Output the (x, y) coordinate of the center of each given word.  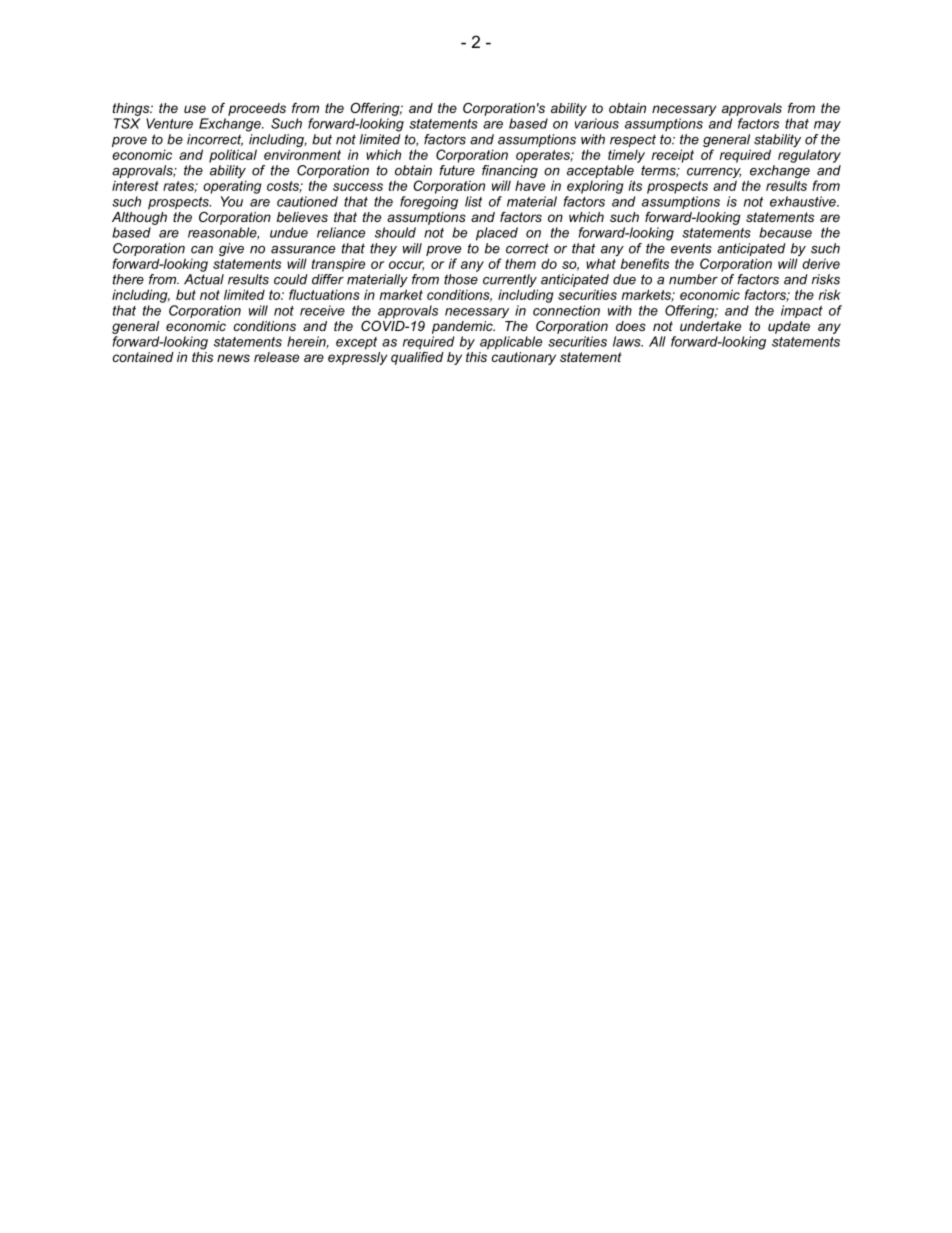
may (827, 126)
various (597, 123)
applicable (511, 343)
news (233, 358)
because (785, 232)
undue (289, 232)
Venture (169, 123)
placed (497, 234)
